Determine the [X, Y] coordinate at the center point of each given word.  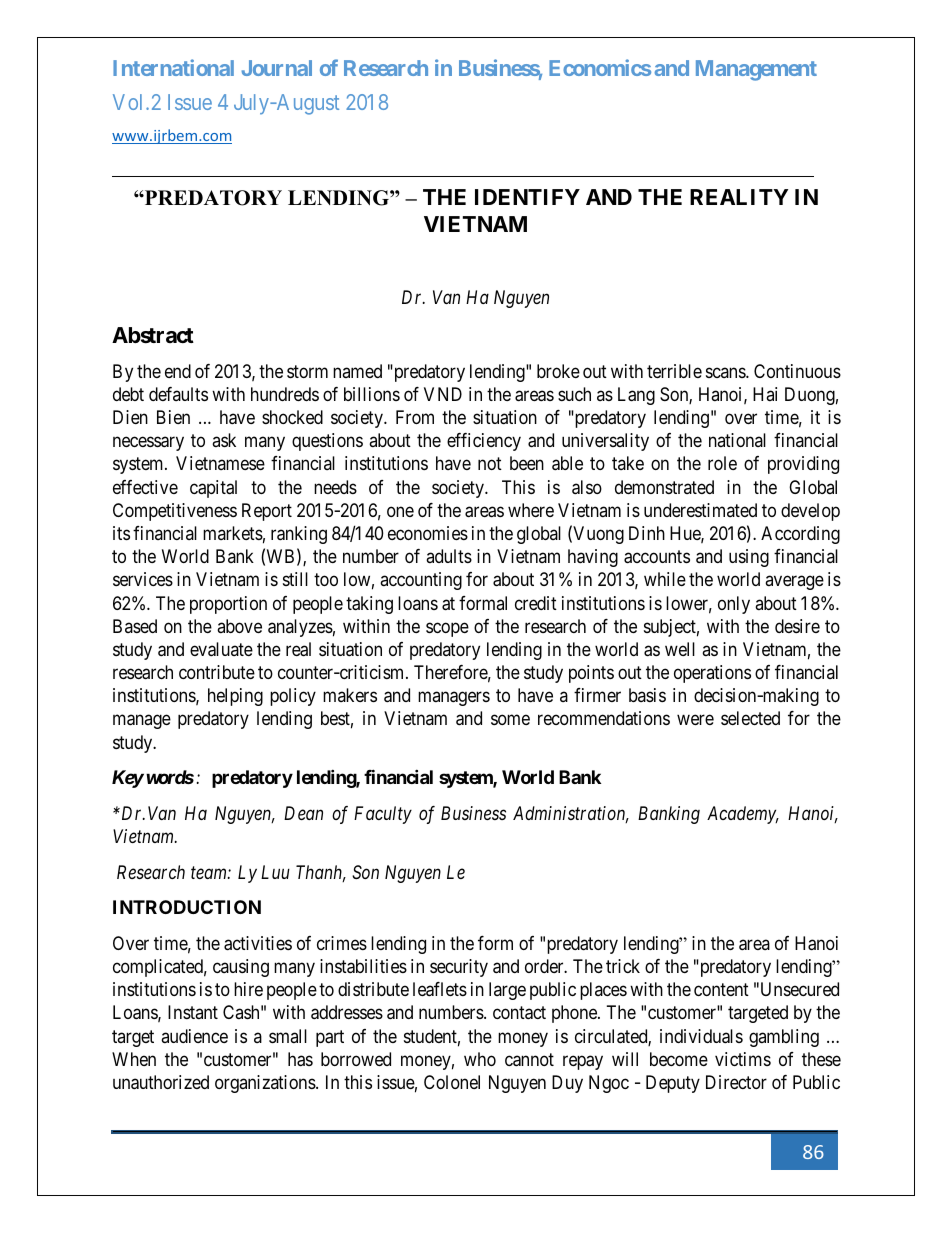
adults [449, 556]
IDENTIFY [527, 197]
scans [726, 372]
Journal [277, 68]
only [734, 605]
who [480, 1059]
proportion [228, 605]
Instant [193, 1012]
